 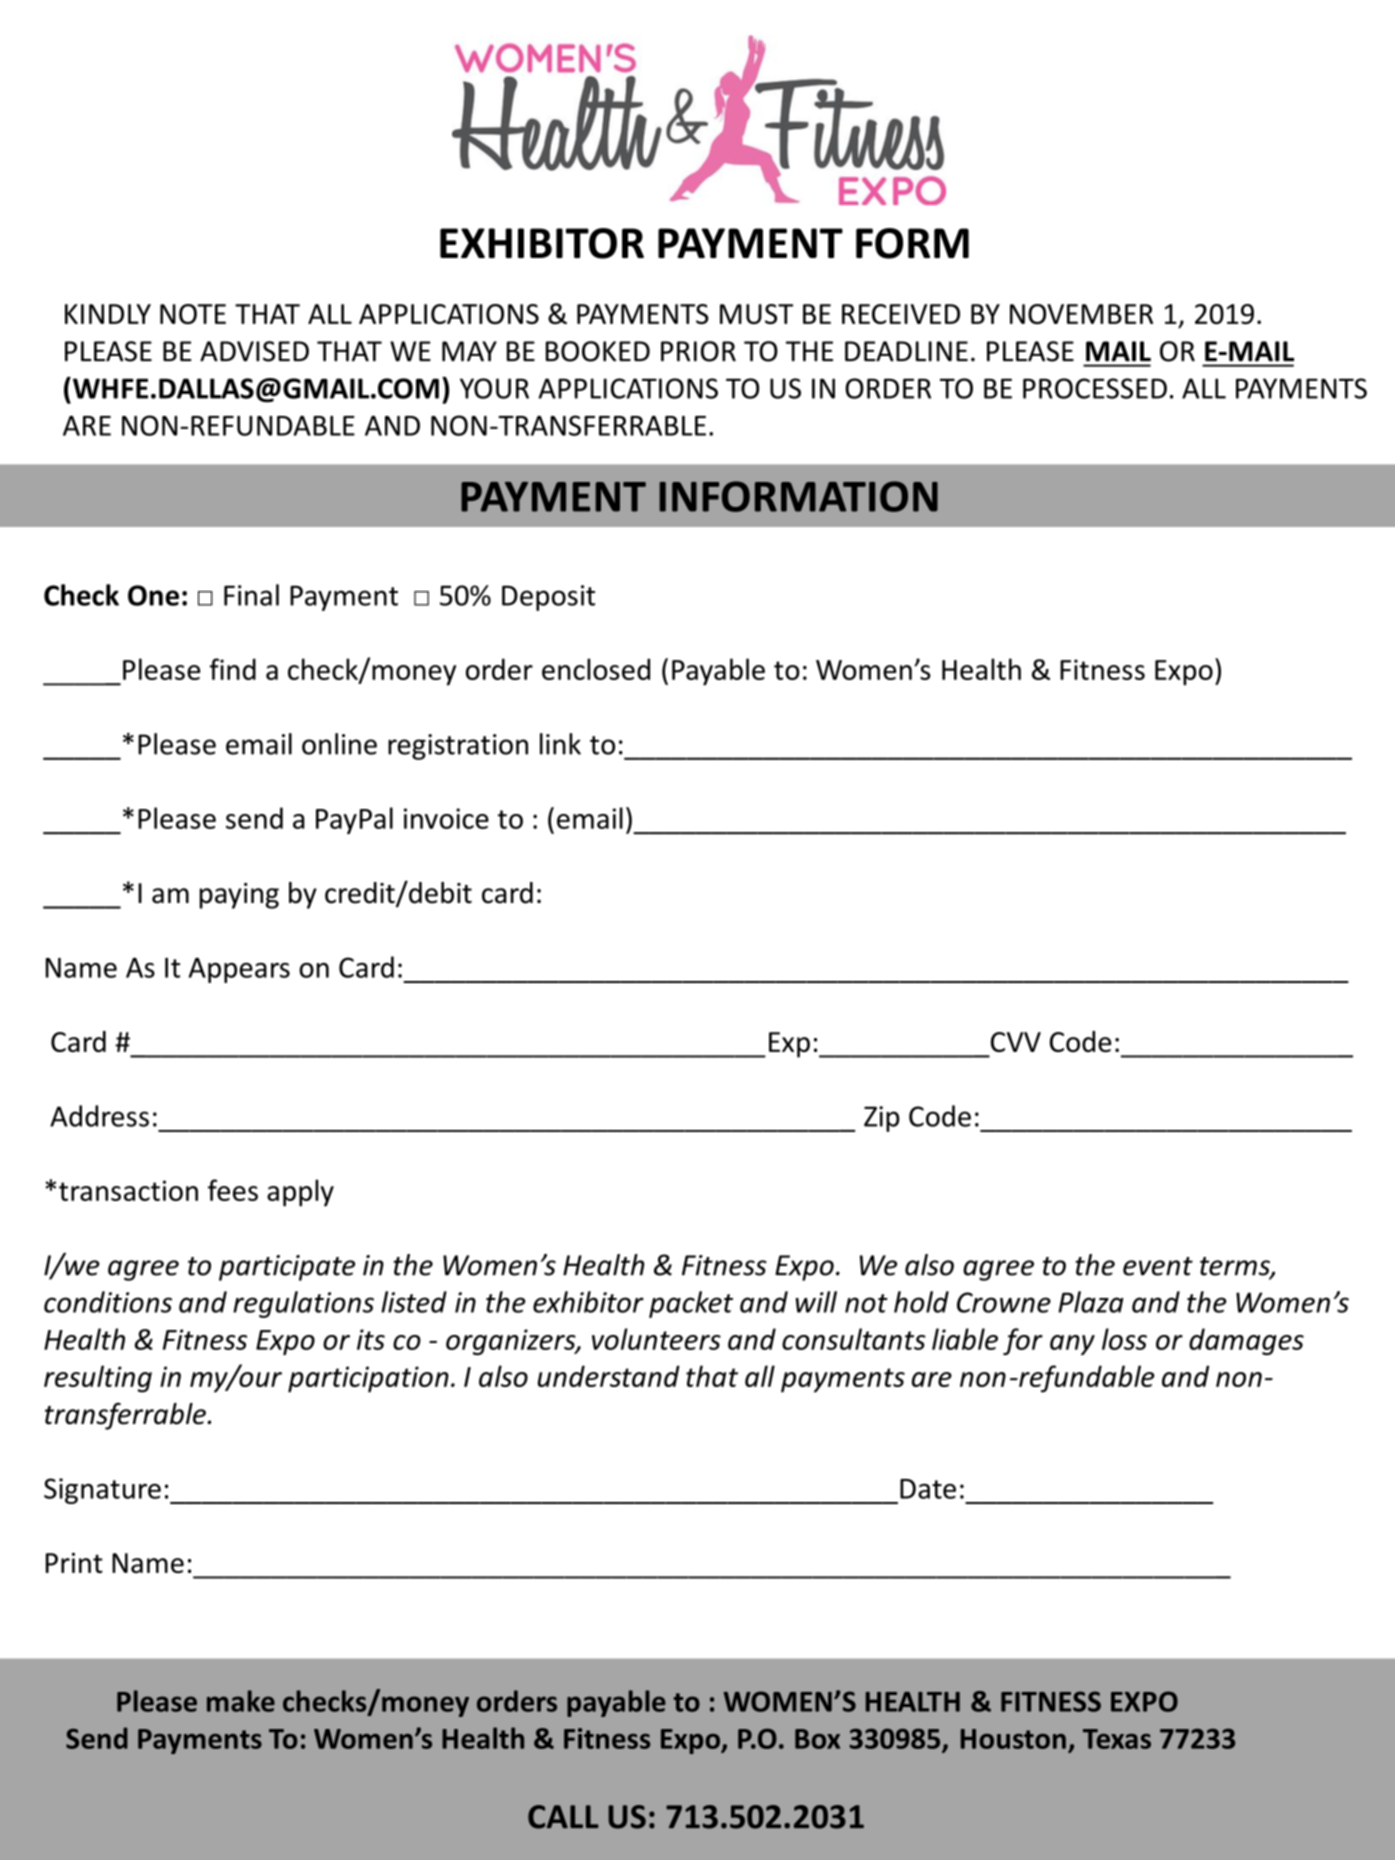 What do you see at coordinates (609, 1376) in the page?
I see `understand` at bounding box center [609, 1376].
